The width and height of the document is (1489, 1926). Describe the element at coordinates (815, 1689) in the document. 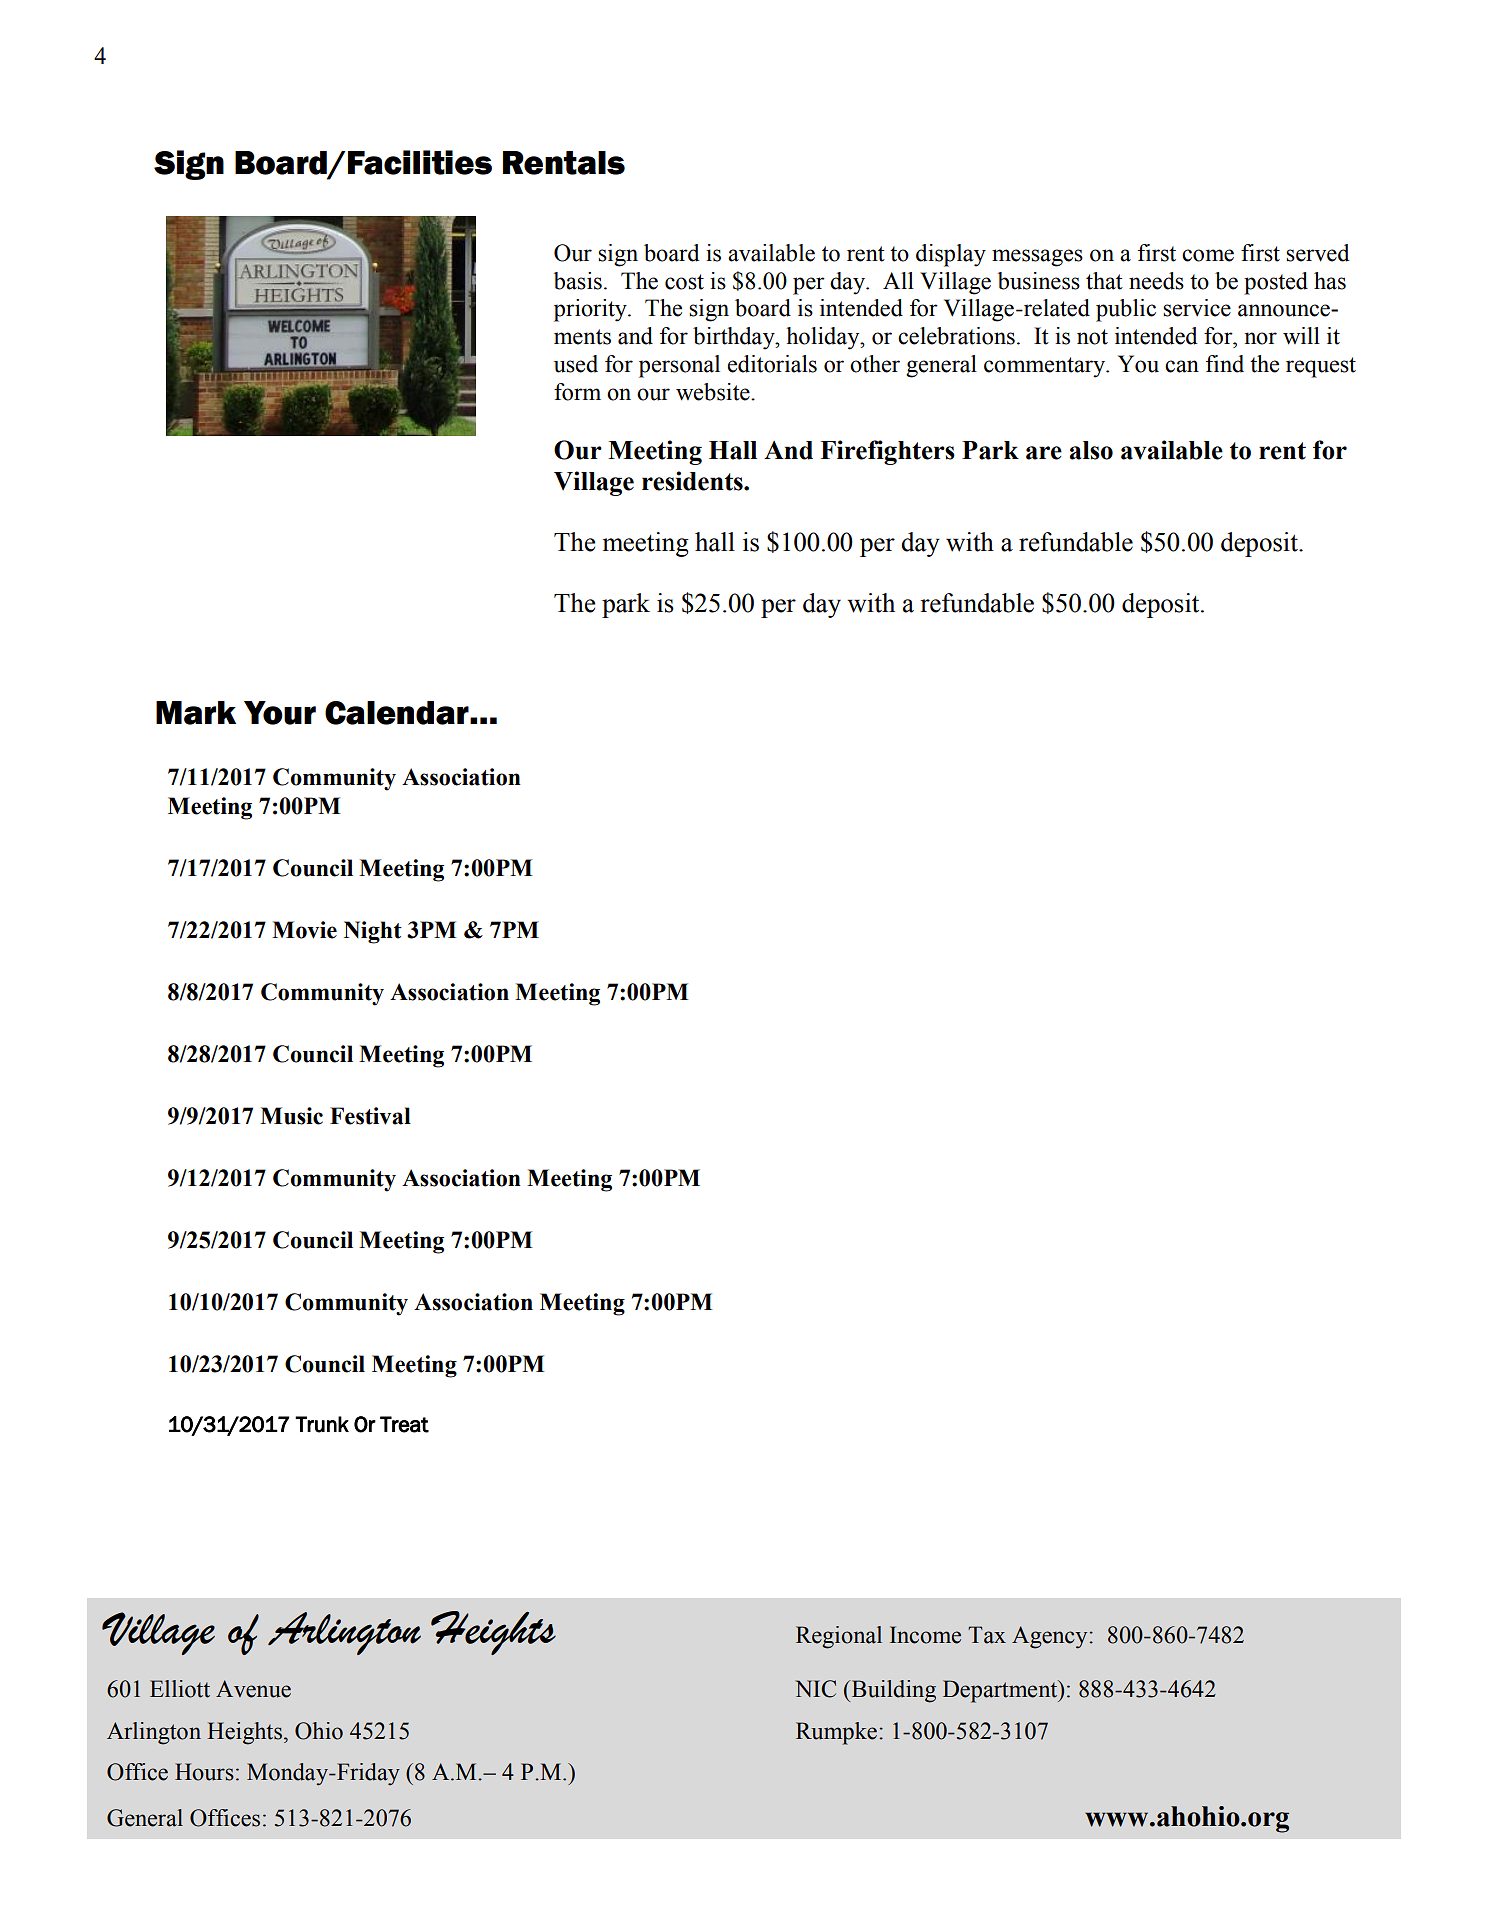

I see `NIC` at that location.
